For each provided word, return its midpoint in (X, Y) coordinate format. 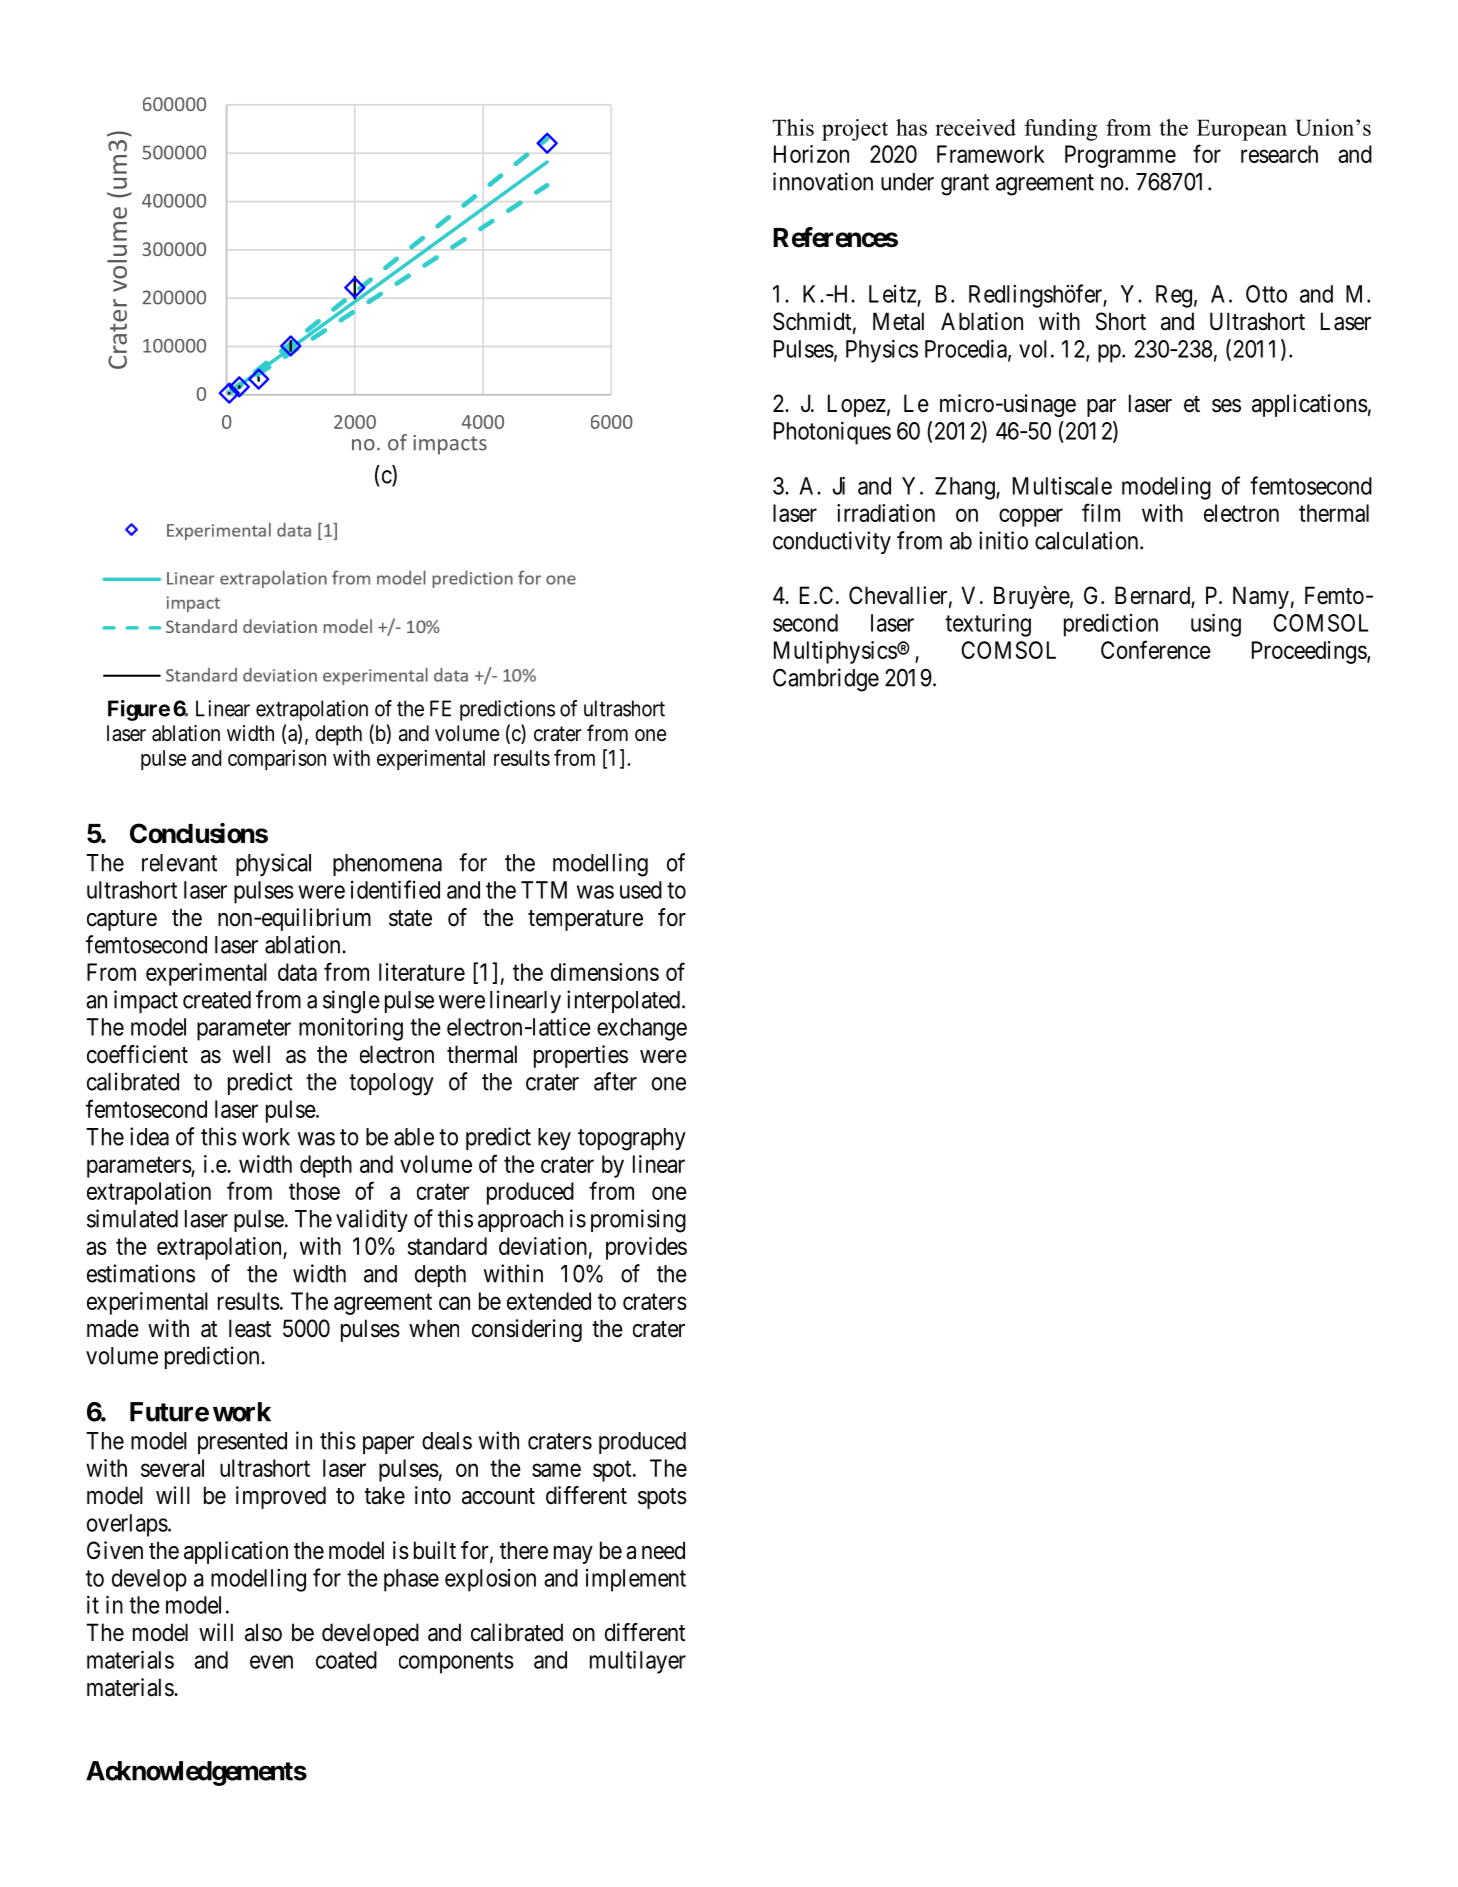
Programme (1120, 156)
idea (149, 1136)
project (855, 130)
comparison (277, 759)
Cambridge (826, 680)
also (263, 1632)
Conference (1156, 649)
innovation (823, 181)
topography (632, 1139)
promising (638, 1221)
